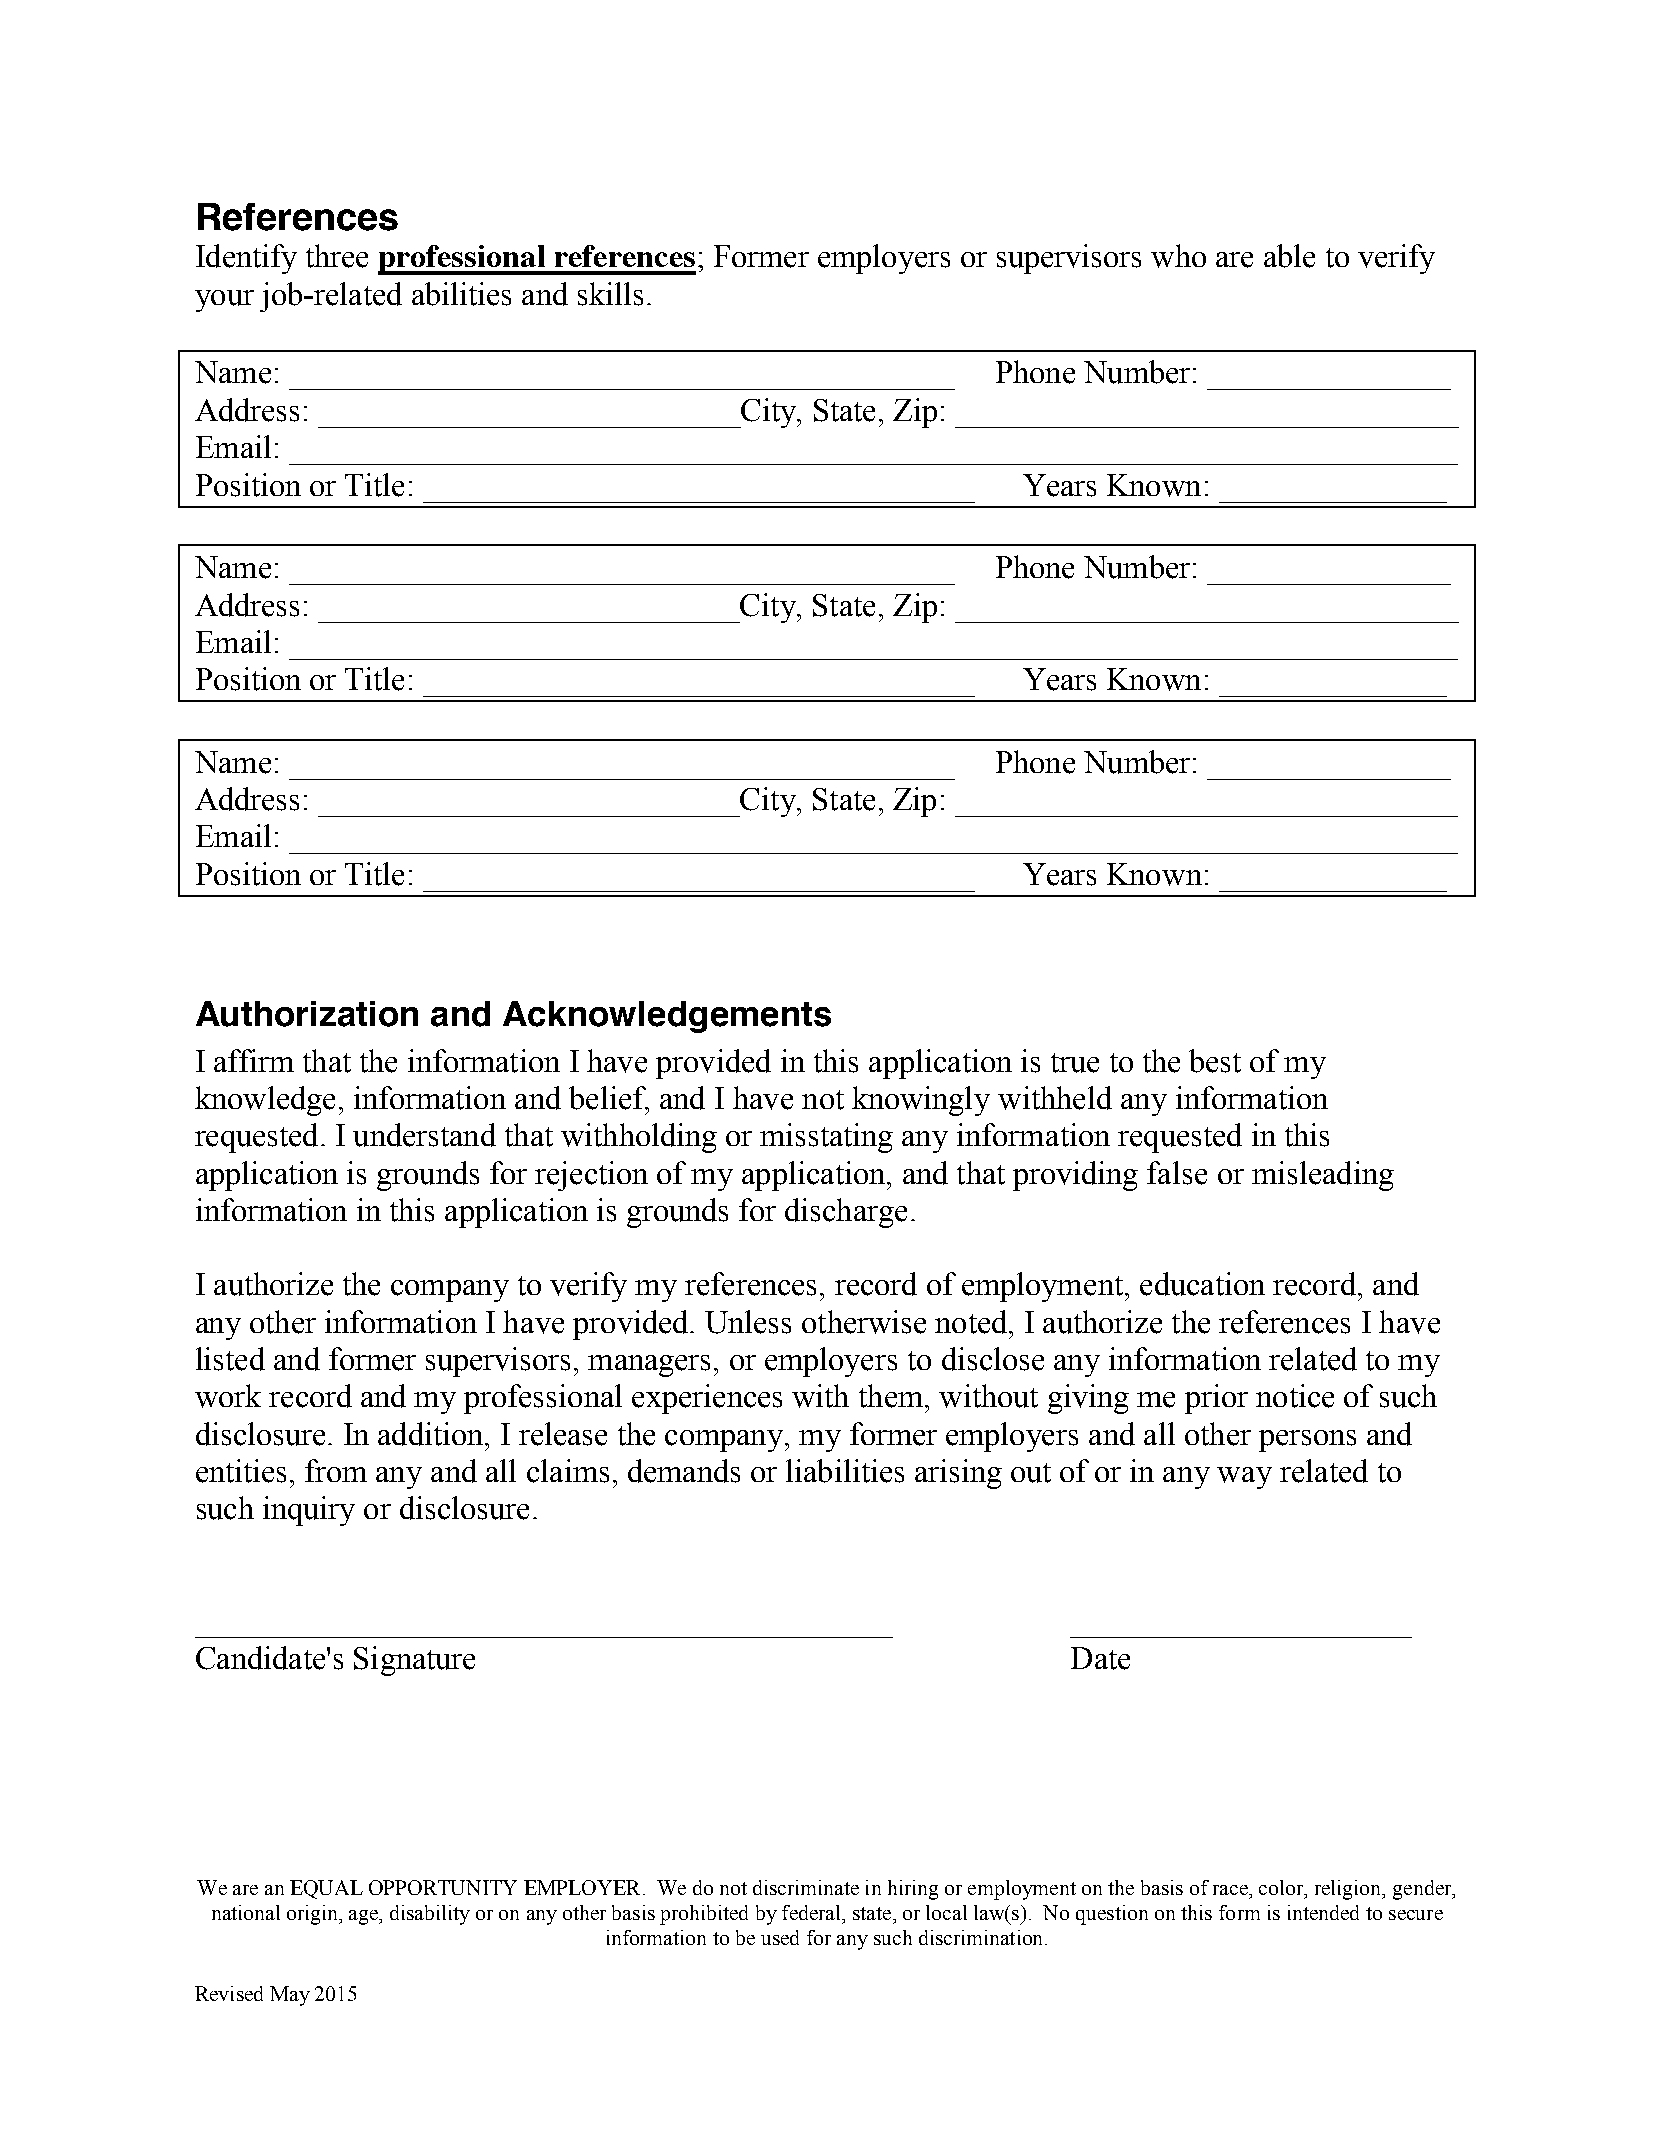 The height and width of the document is (2141, 1654). I want to click on notice, so click(1295, 1396).
